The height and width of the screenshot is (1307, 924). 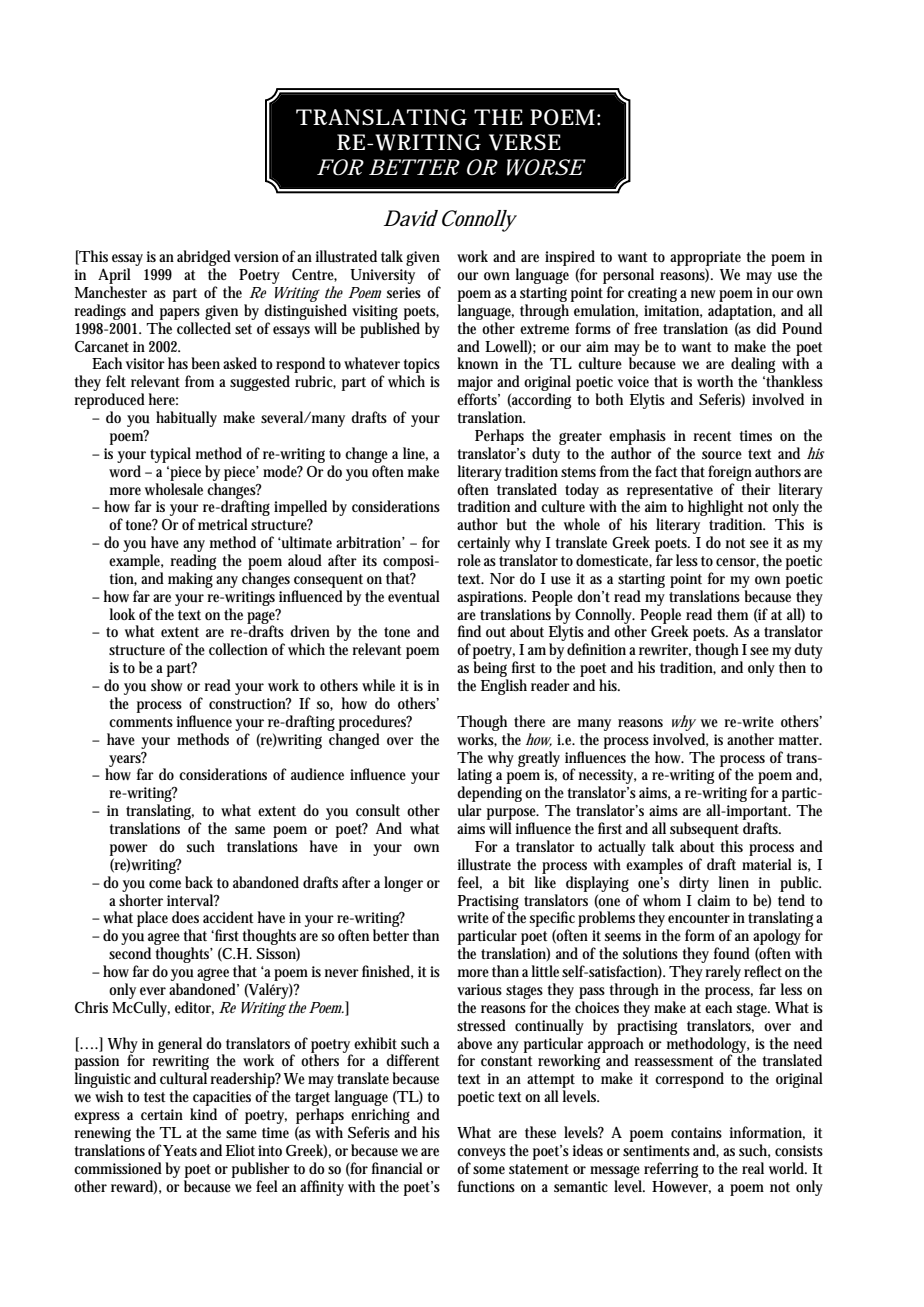 What do you see at coordinates (165, 884) in the screenshot?
I see `come` at bounding box center [165, 884].
